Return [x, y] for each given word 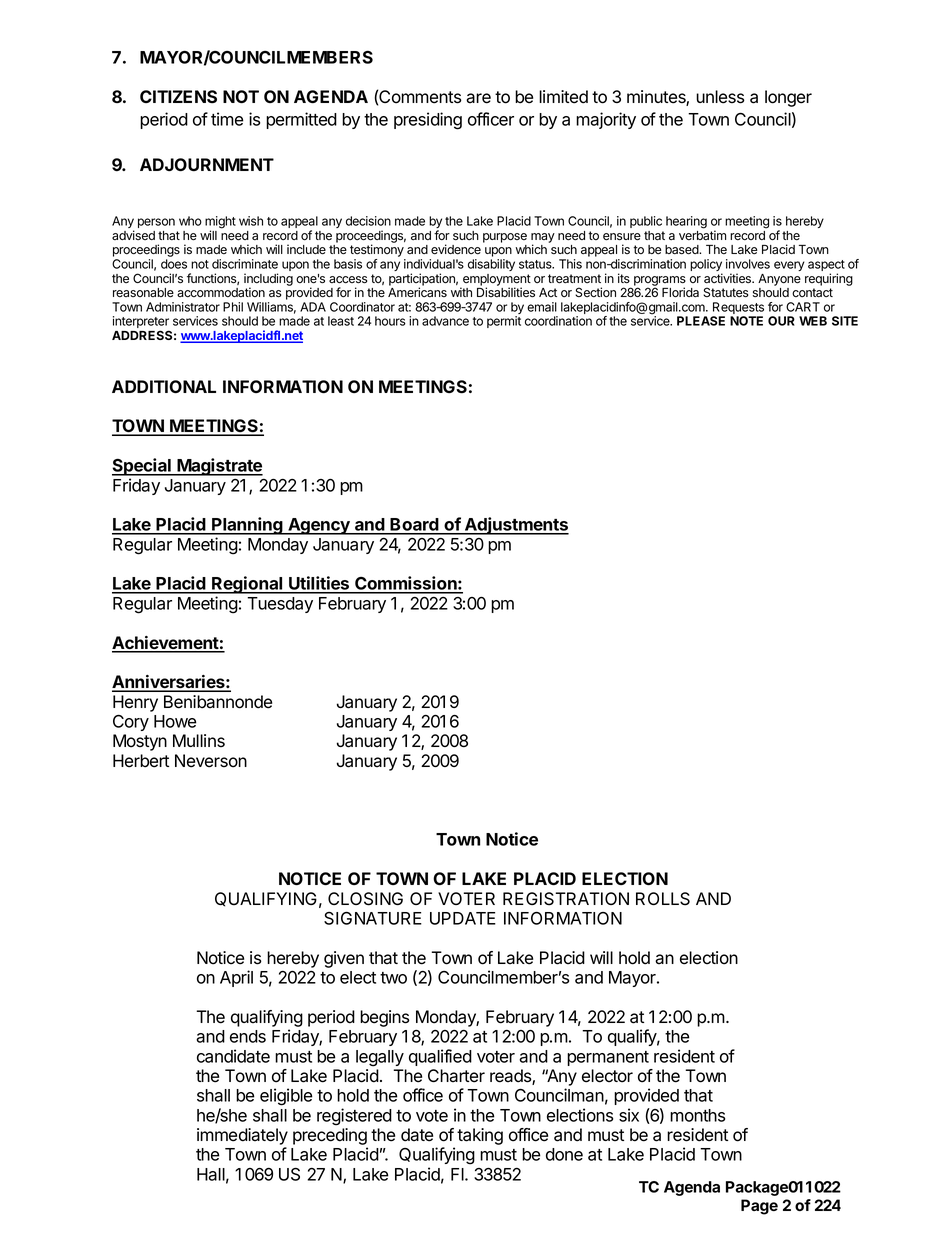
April [236, 978]
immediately [242, 1136]
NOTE [746, 321]
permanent [608, 1058]
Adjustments [516, 526]
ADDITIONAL [164, 386]
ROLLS [663, 899]
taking [480, 1136]
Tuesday [280, 605]
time [227, 119]
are [478, 98]
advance [445, 321]
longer [788, 98]
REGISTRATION [566, 899]
